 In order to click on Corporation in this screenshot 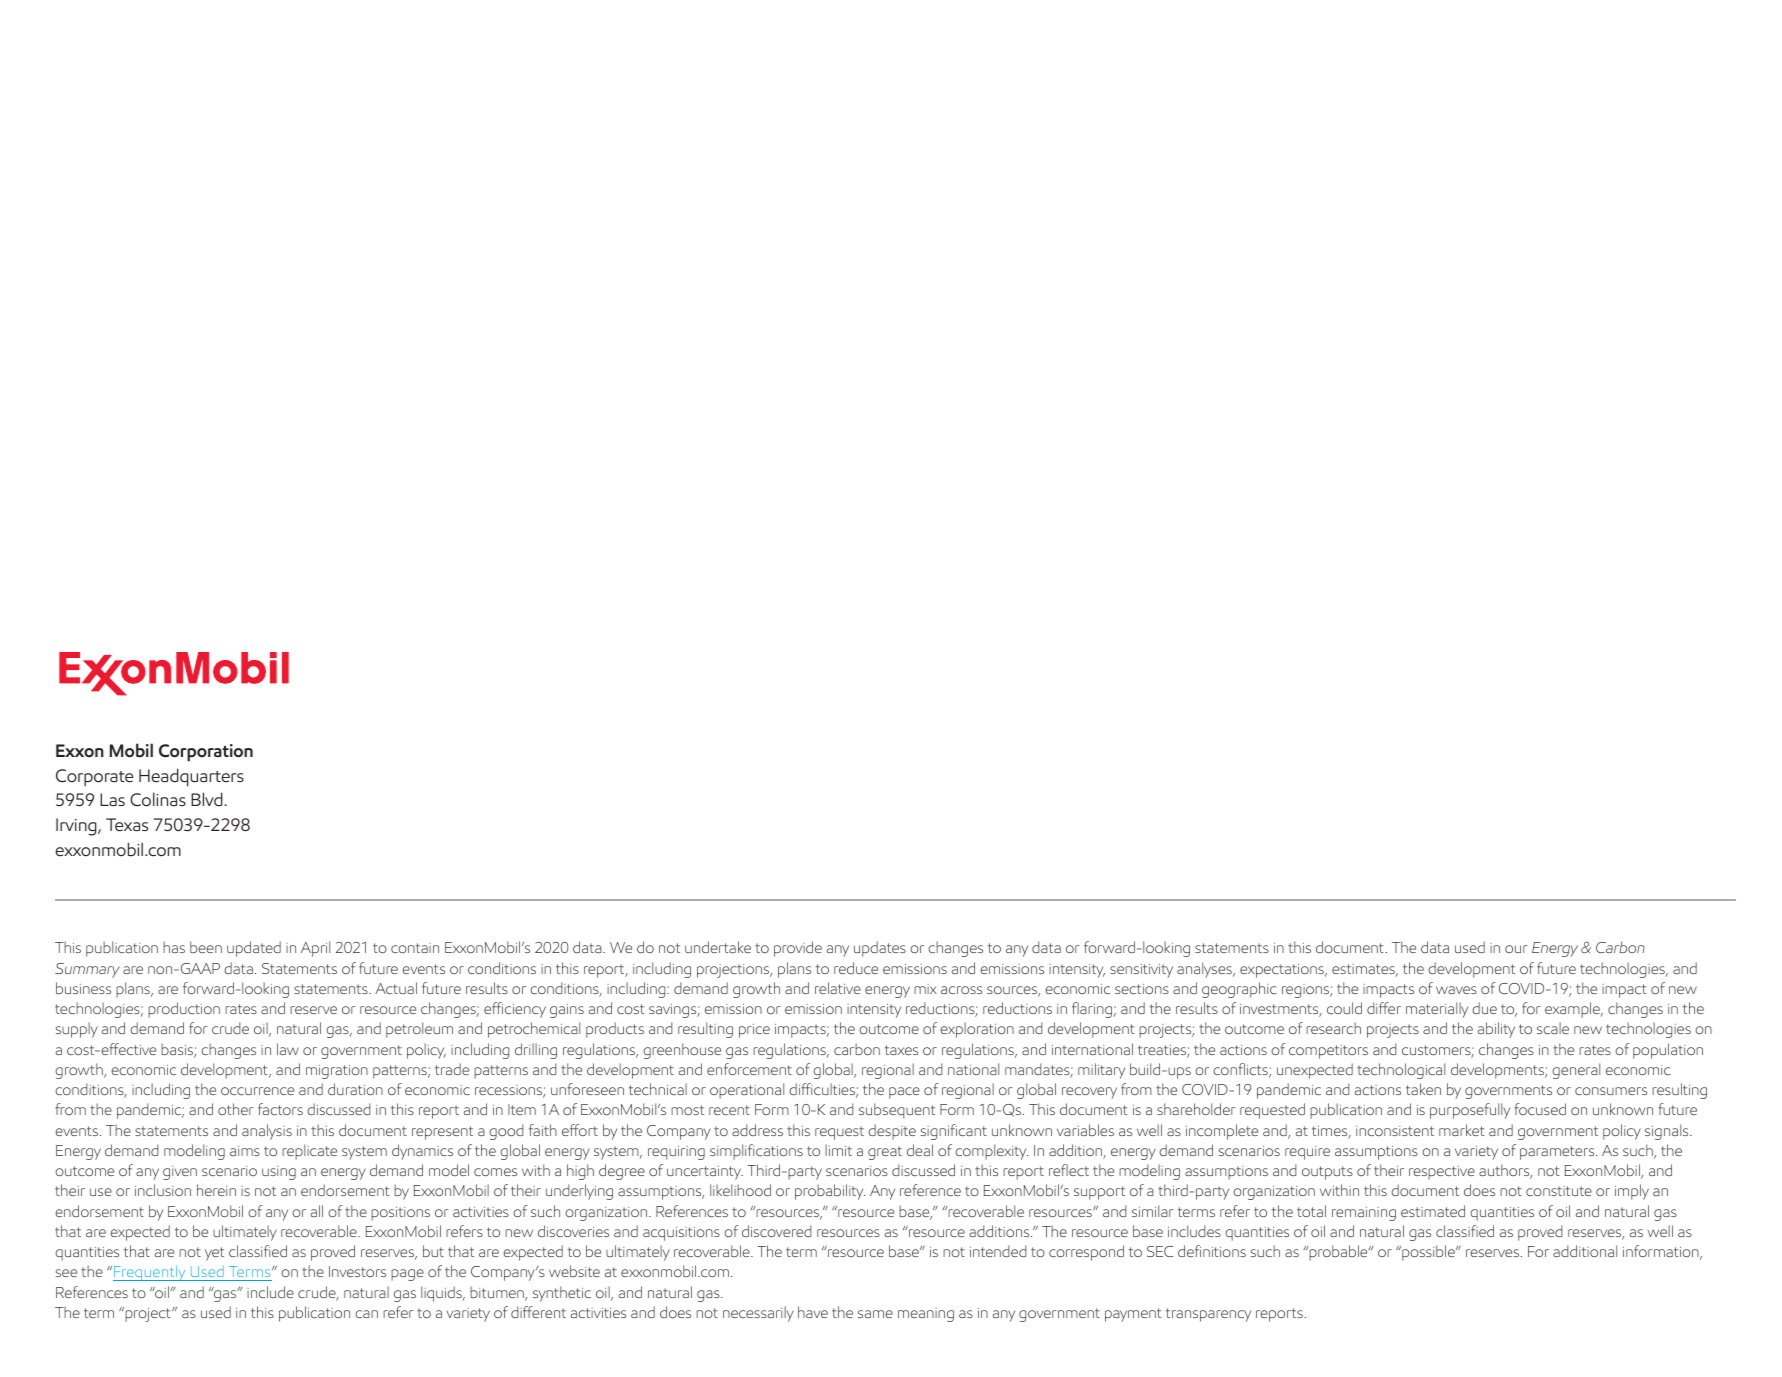, I will do `click(206, 753)`.
